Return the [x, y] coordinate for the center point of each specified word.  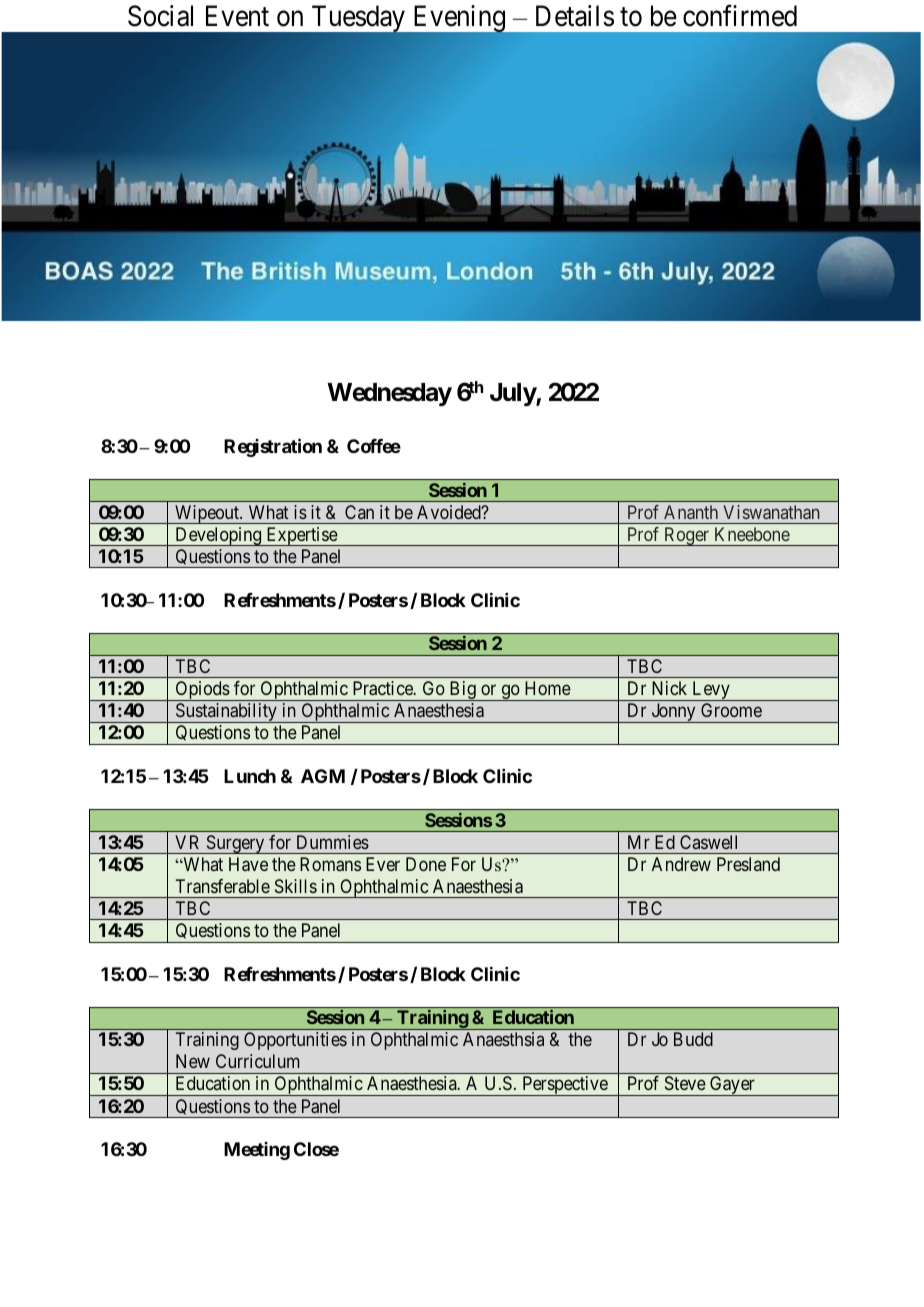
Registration [273, 447]
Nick [669, 688]
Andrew [681, 864]
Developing [218, 536]
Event [237, 16]
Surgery [235, 844]
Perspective [565, 1086]
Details [575, 16]
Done [426, 864]
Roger [687, 536]
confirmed [740, 15]
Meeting [257, 1151]
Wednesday [389, 394]
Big [462, 691]
